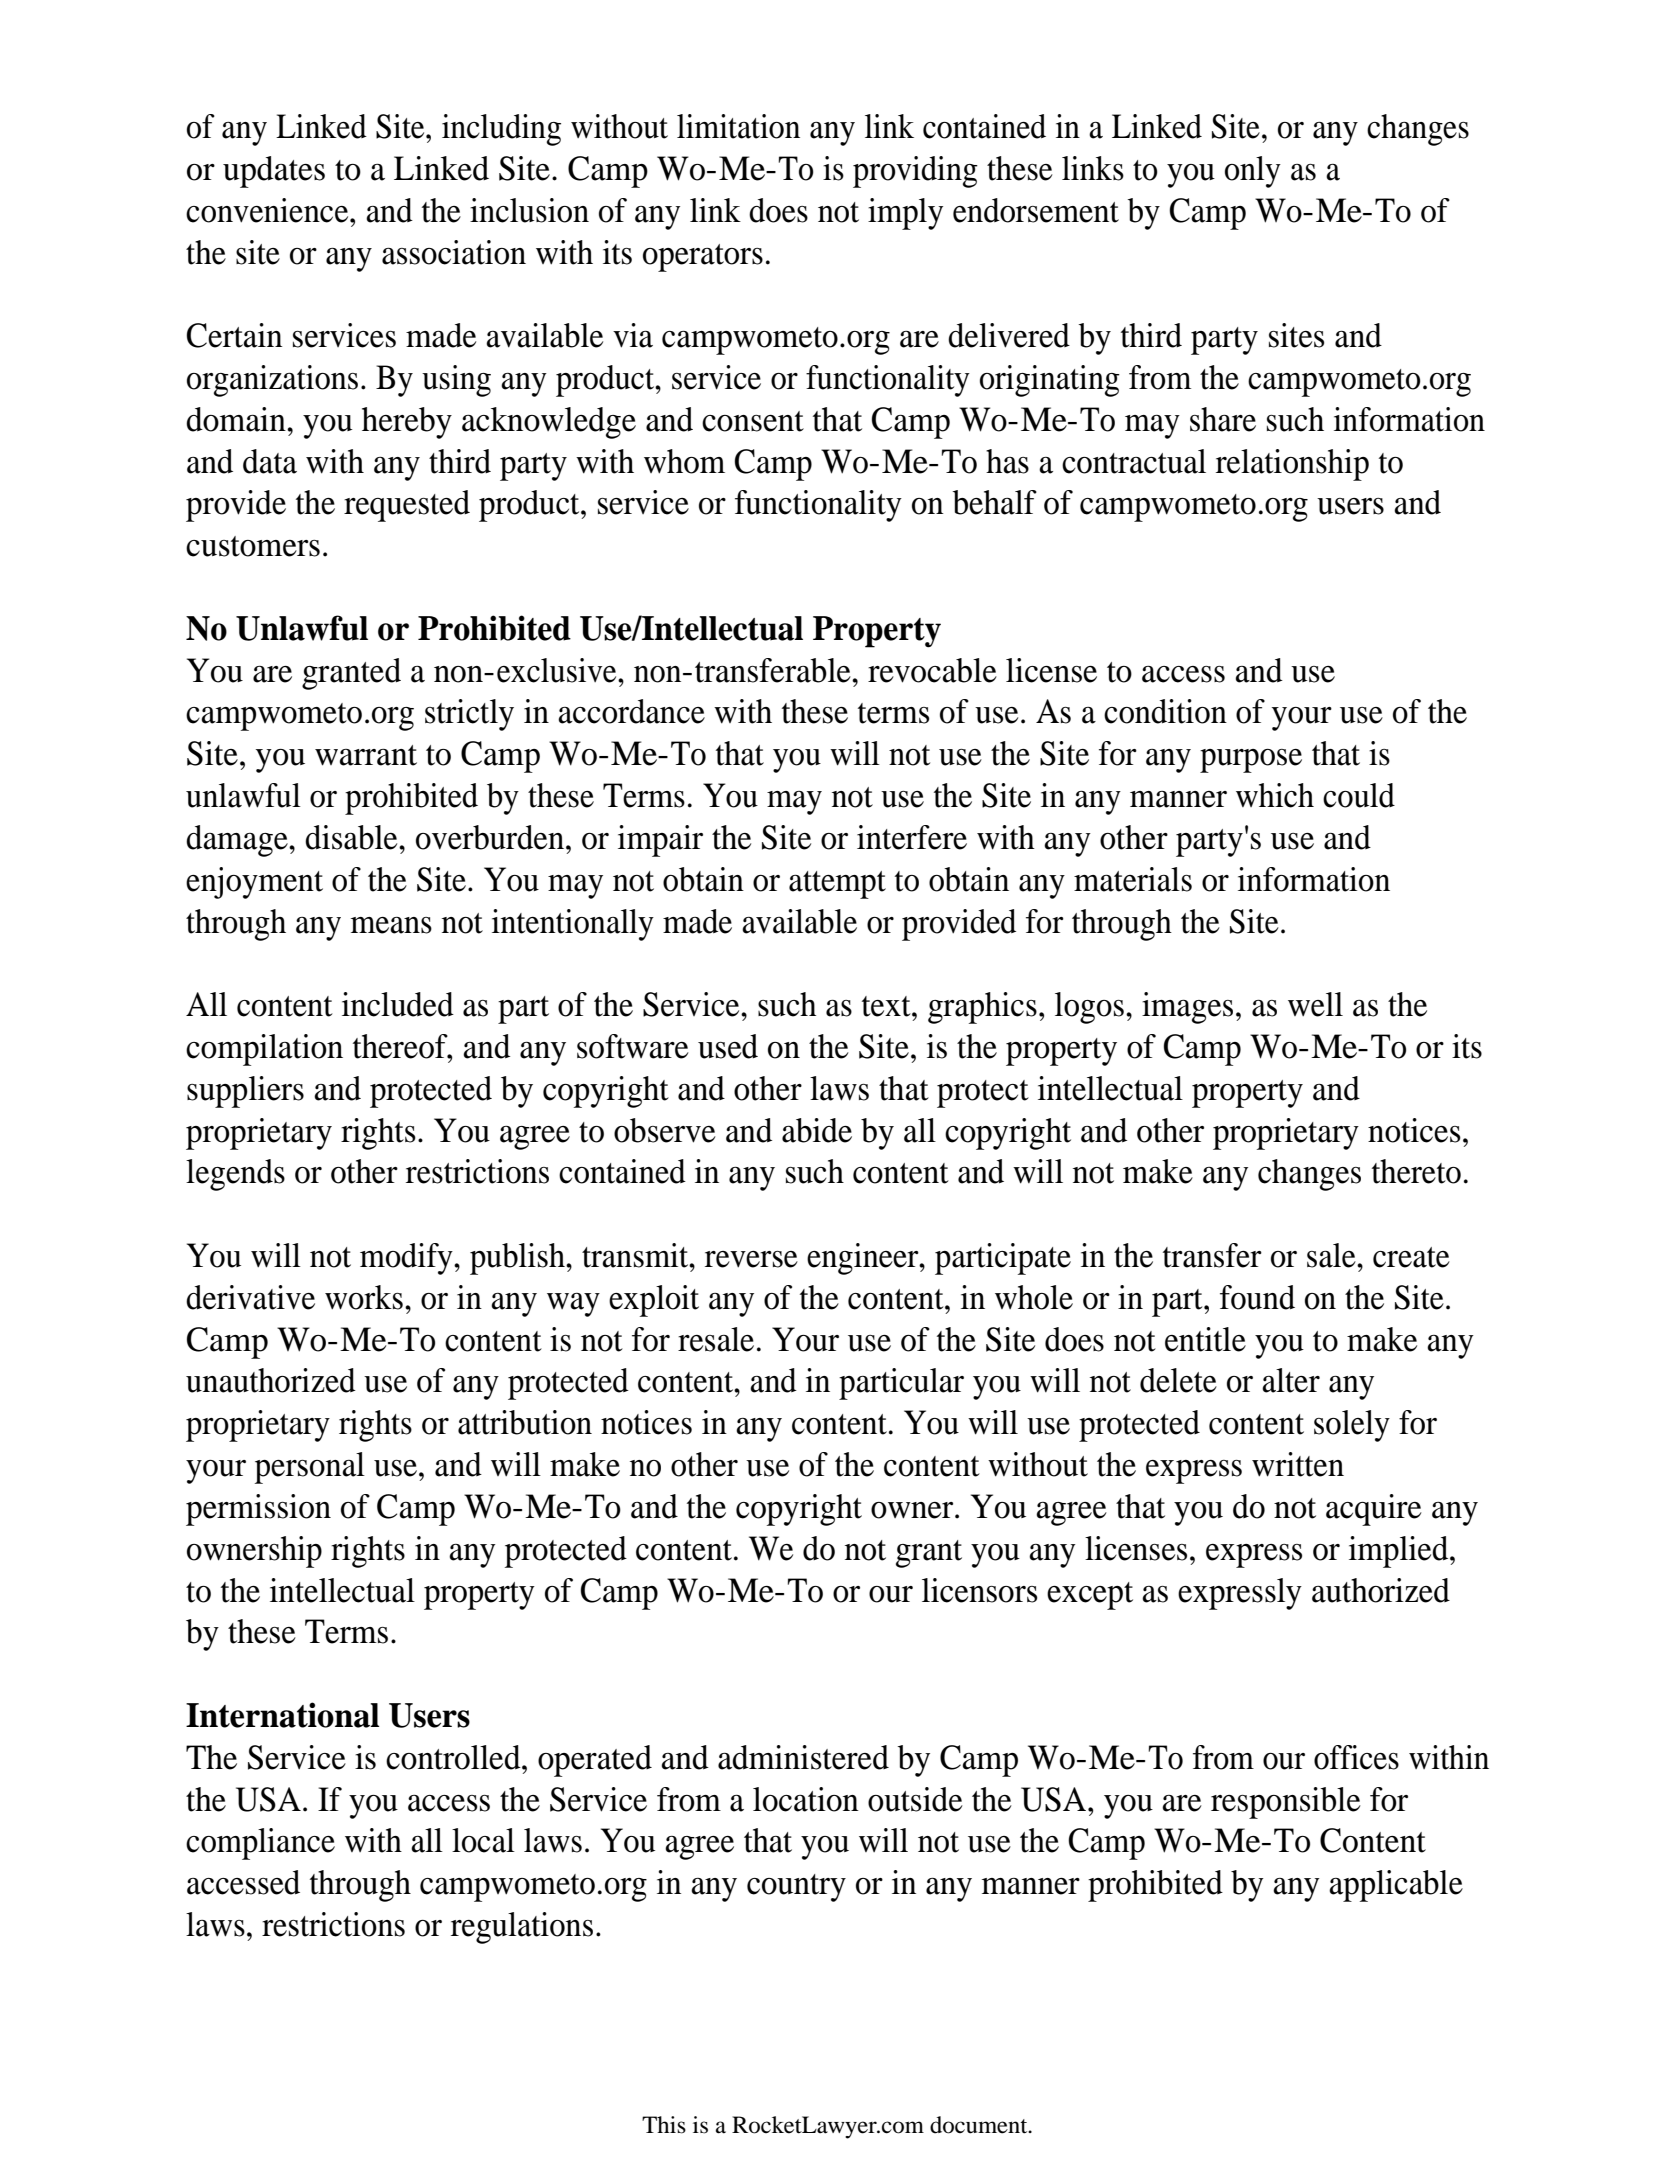  Describe the element at coordinates (522, 1928) in the screenshot. I see `regulations` at that location.
